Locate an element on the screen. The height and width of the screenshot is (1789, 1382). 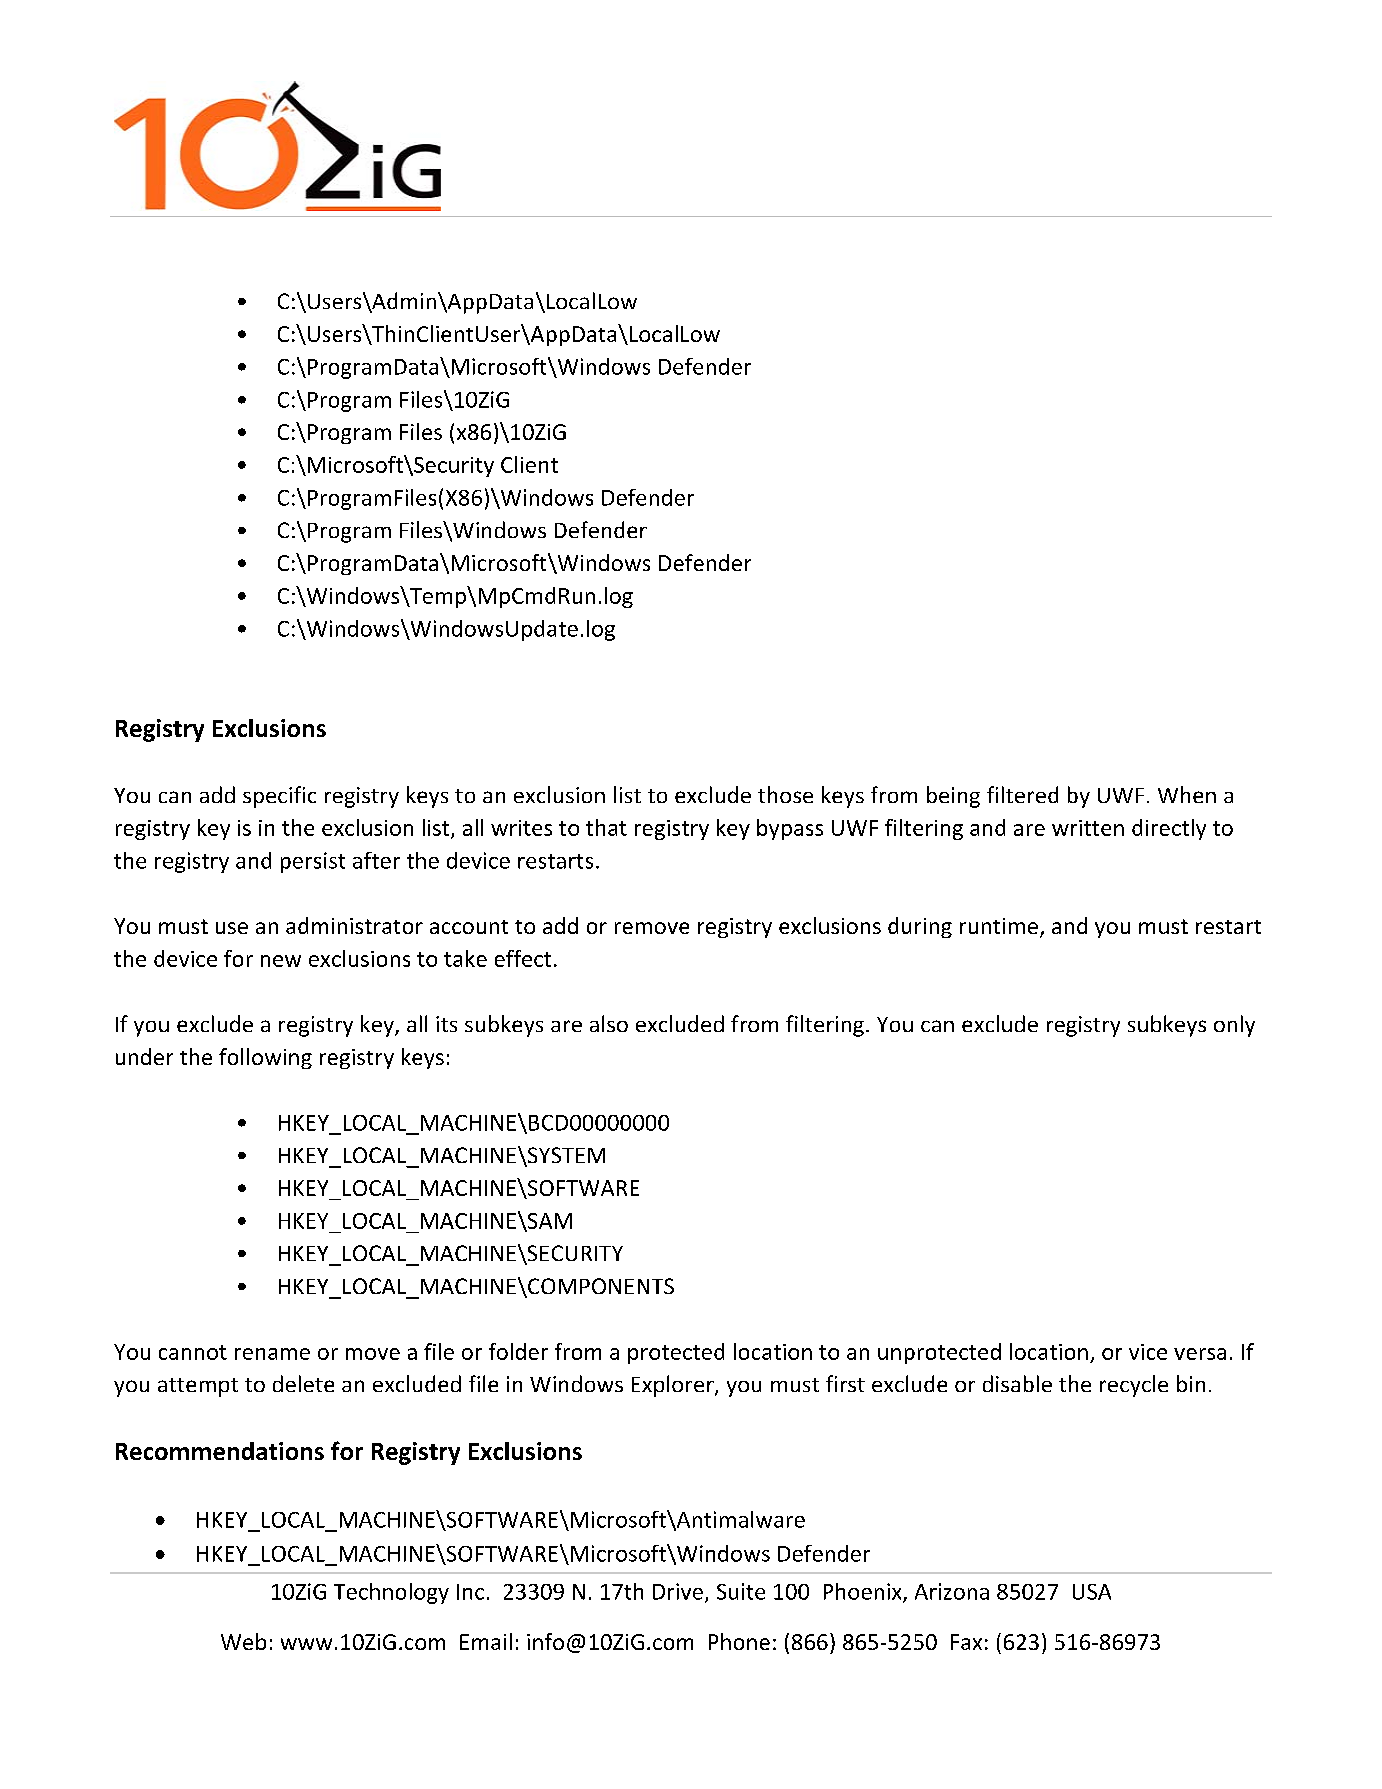
specific is located at coordinates (279, 797).
